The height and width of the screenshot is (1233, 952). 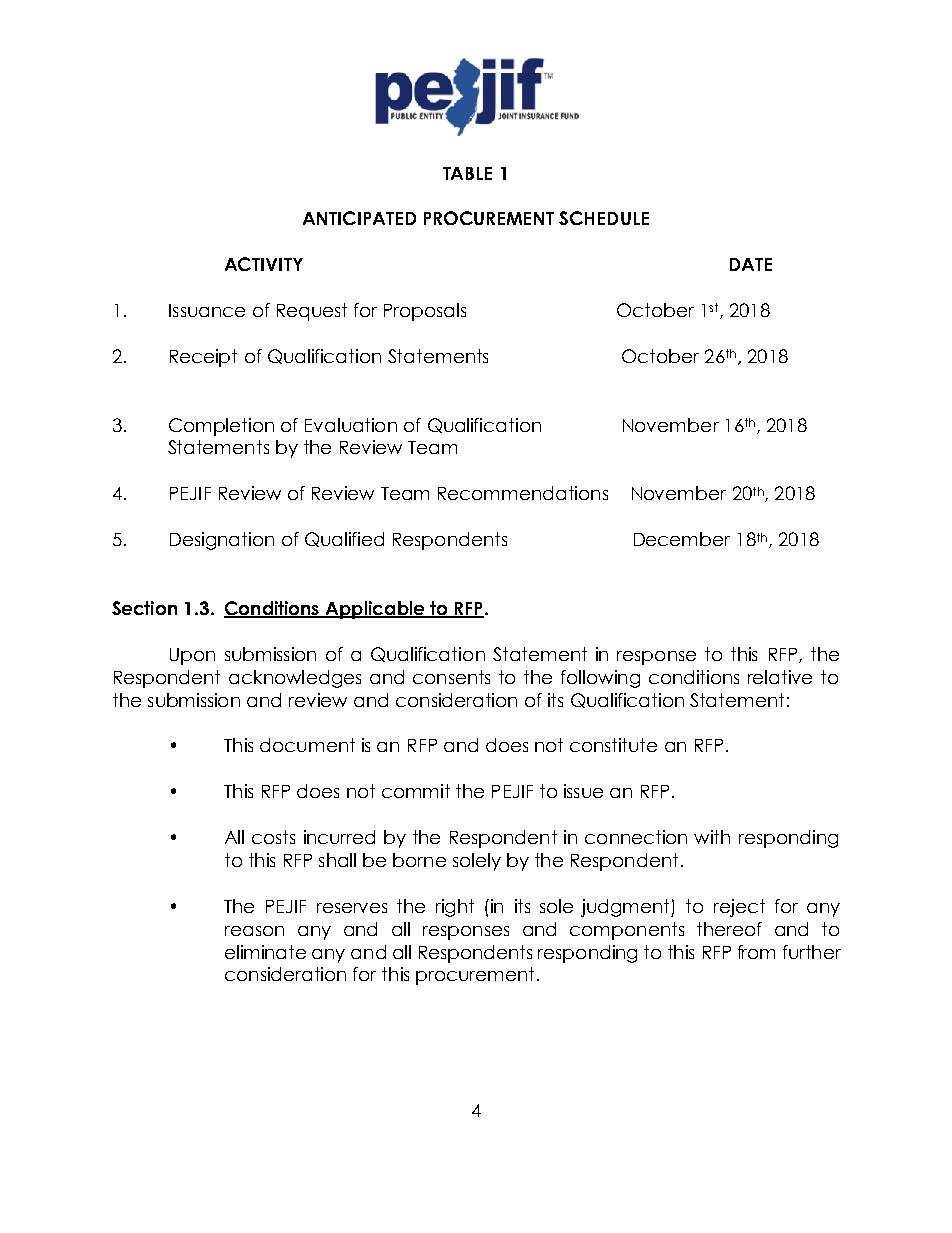 I want to click on commit, so click(x=416, y=791).
